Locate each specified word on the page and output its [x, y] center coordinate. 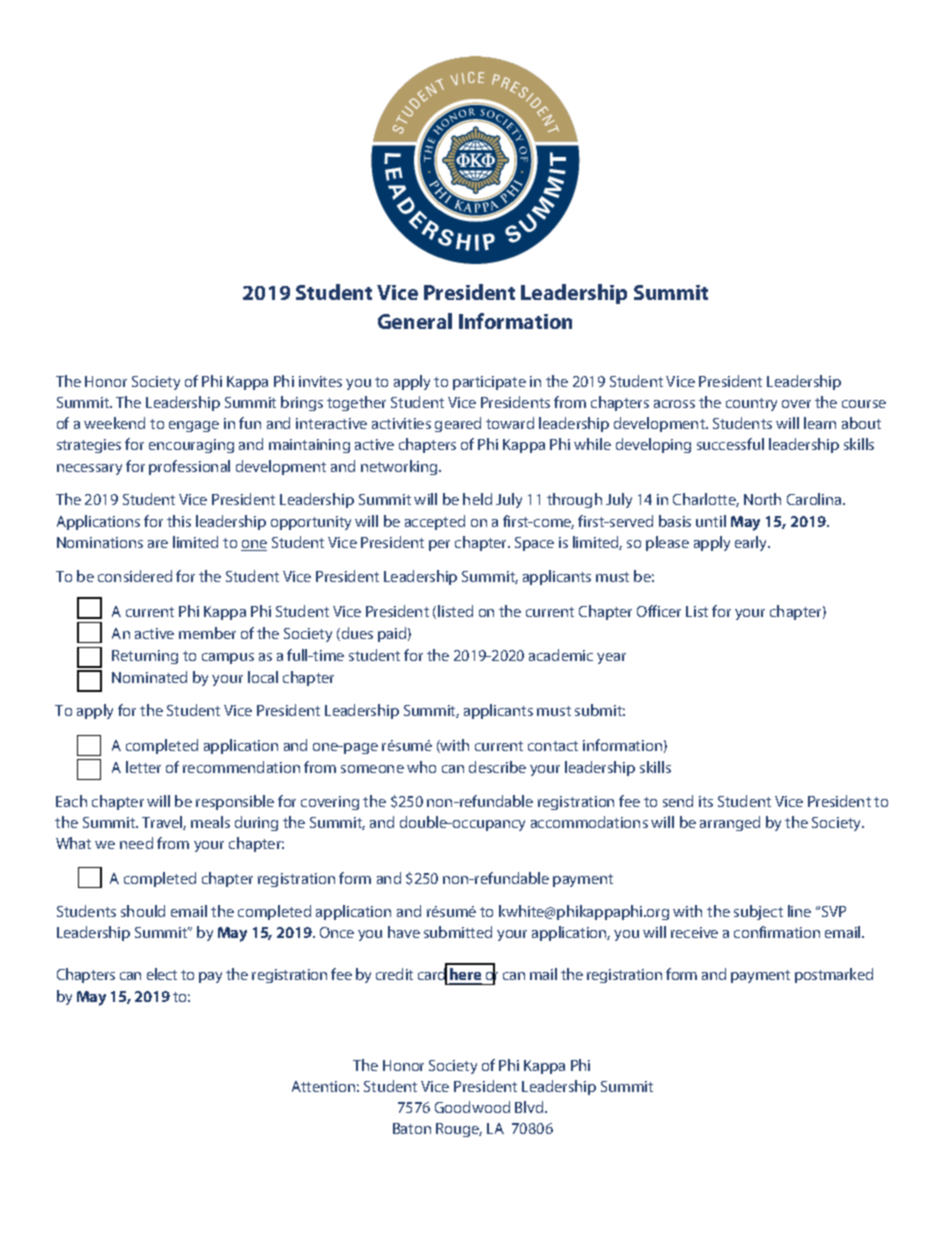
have [404, 932]
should [143, 911]
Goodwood [472, 1107]
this [179, 521]
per [439, 545]
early [752, 543]
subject [758, 912]
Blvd [530, 1107]
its [706, 801]
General [415, 321]
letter [143, 767]
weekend [114, 423]
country [751, 404]
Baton [412, 1128]
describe [497, 767]
